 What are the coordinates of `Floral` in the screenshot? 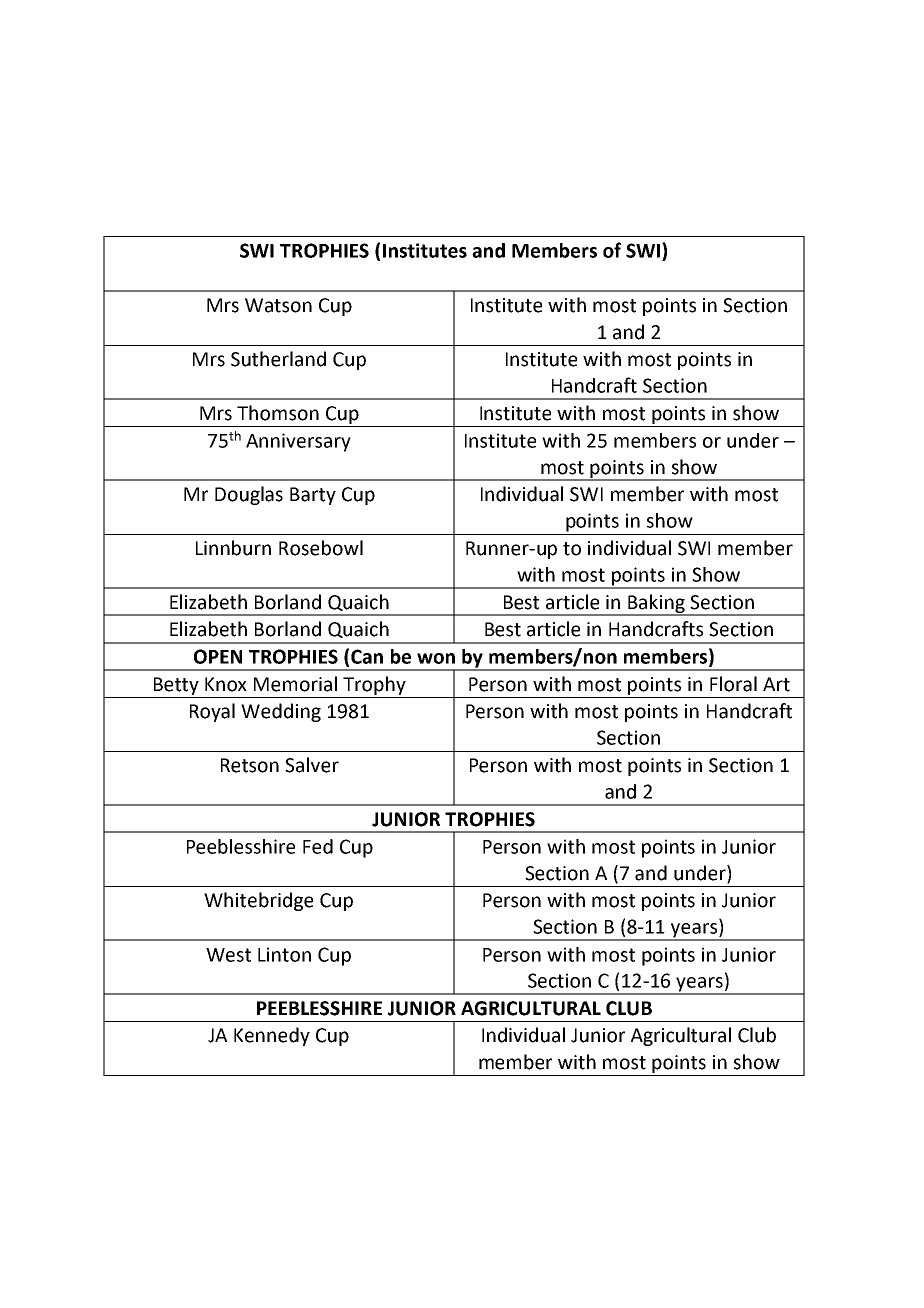 It's located at (733, 684).
